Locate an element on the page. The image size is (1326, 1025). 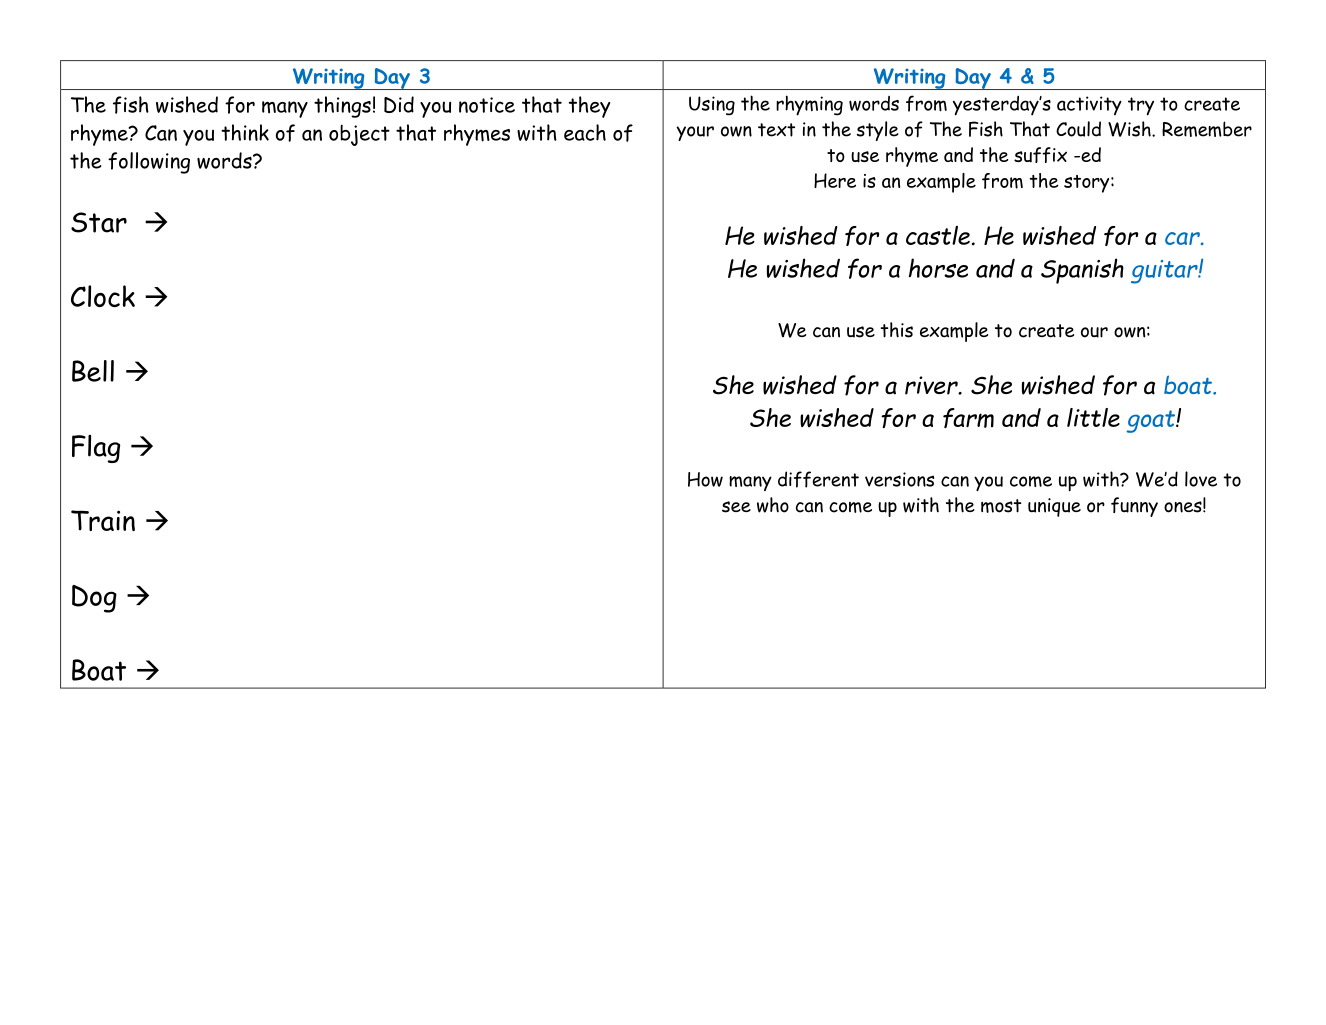
Dog is located at coordinates (94, 599).
